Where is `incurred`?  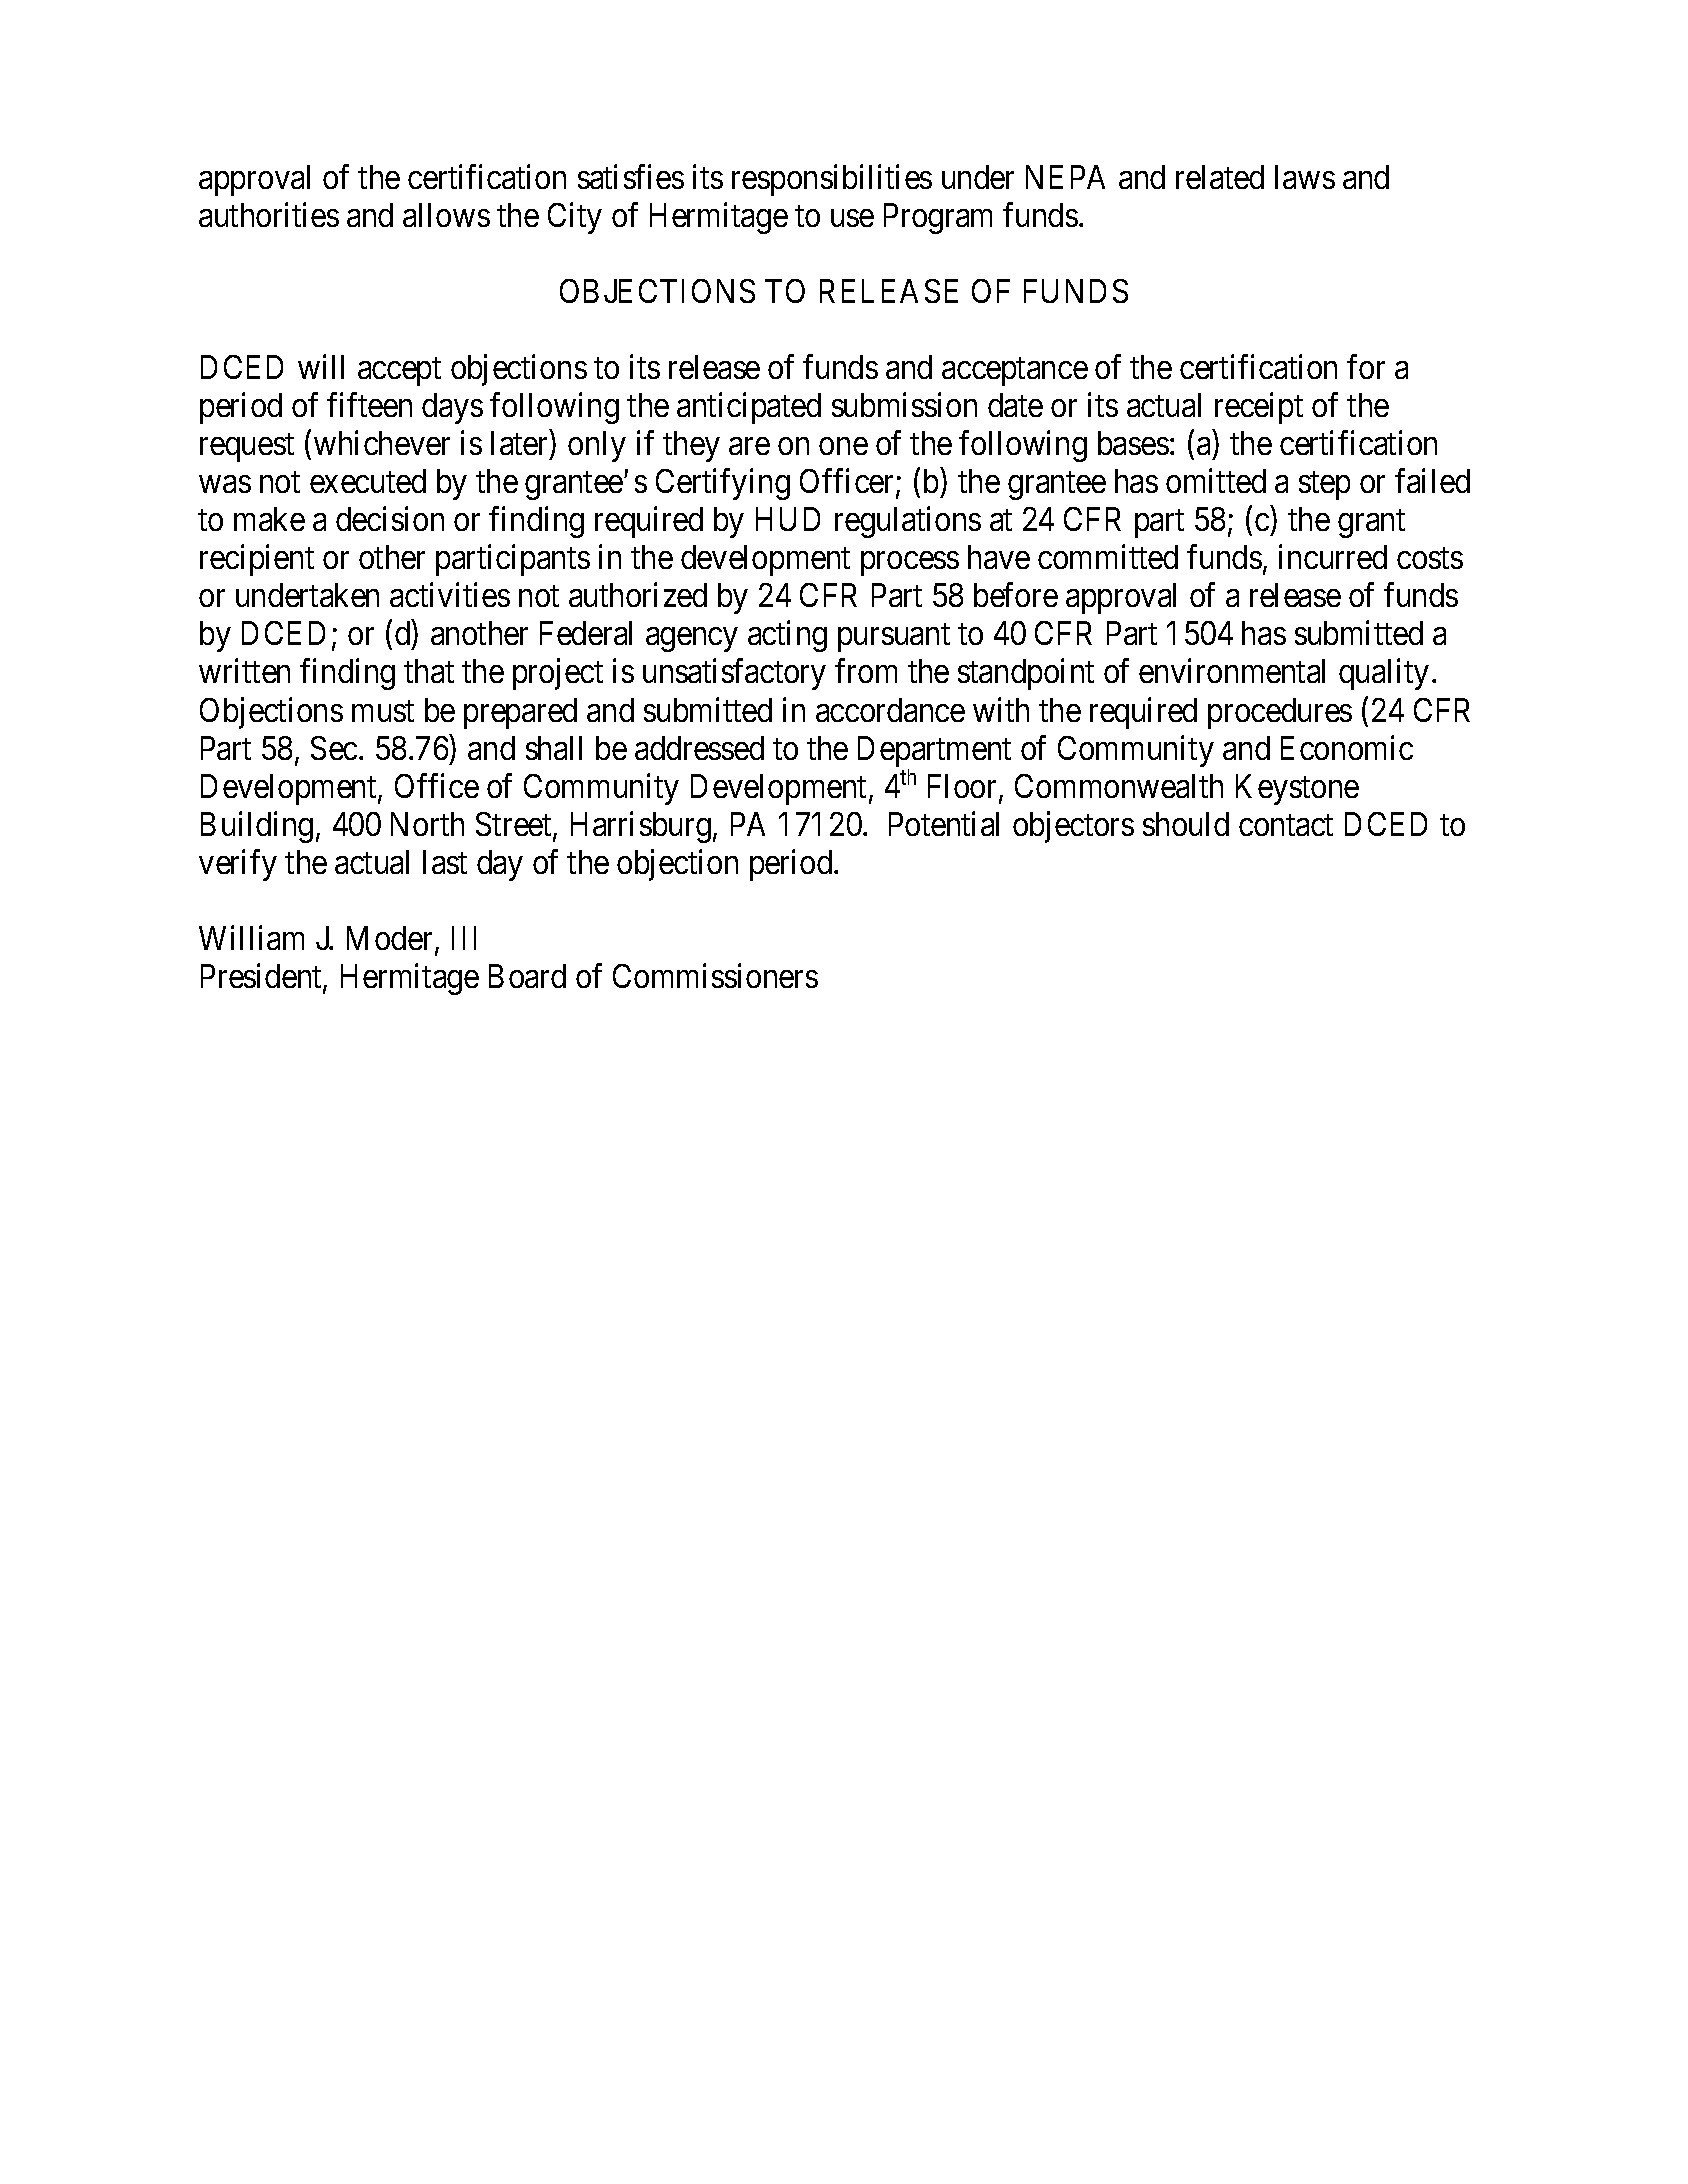 incurred is located at coordinates (1333, 557).
